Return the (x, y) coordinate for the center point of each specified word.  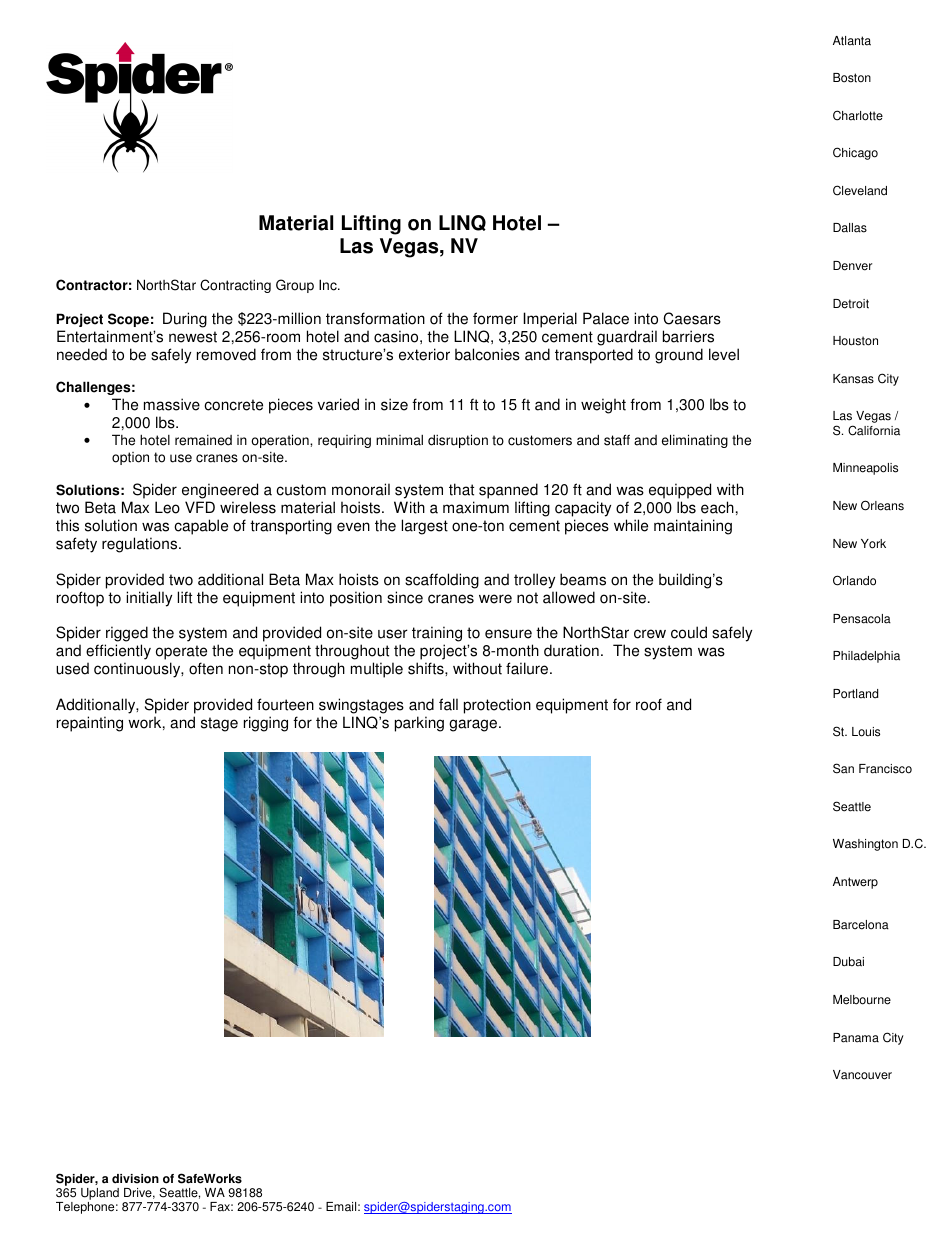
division (135, 1179)
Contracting (235, 286)
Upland (100, 1195)
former (495, 318)
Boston (852, 78)
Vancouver (862, 1075)
